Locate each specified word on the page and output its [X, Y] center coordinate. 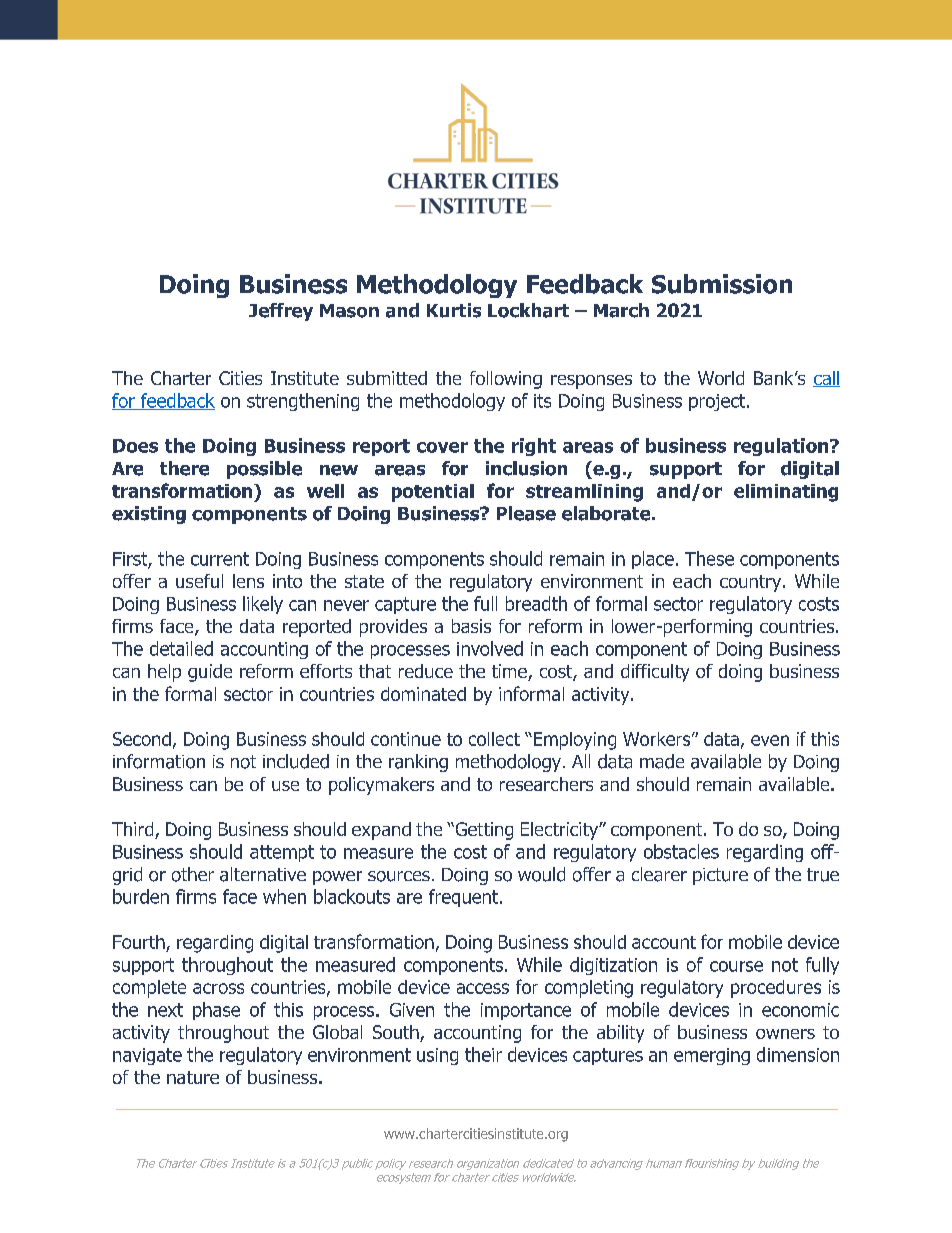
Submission [722, 284]
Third [134, 830]
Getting [483, 831]
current [220, 559]
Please [526, 513]
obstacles [681, 851]
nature [193, 1077]
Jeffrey [281, 312]
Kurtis [454, 310]
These [709, 558]
